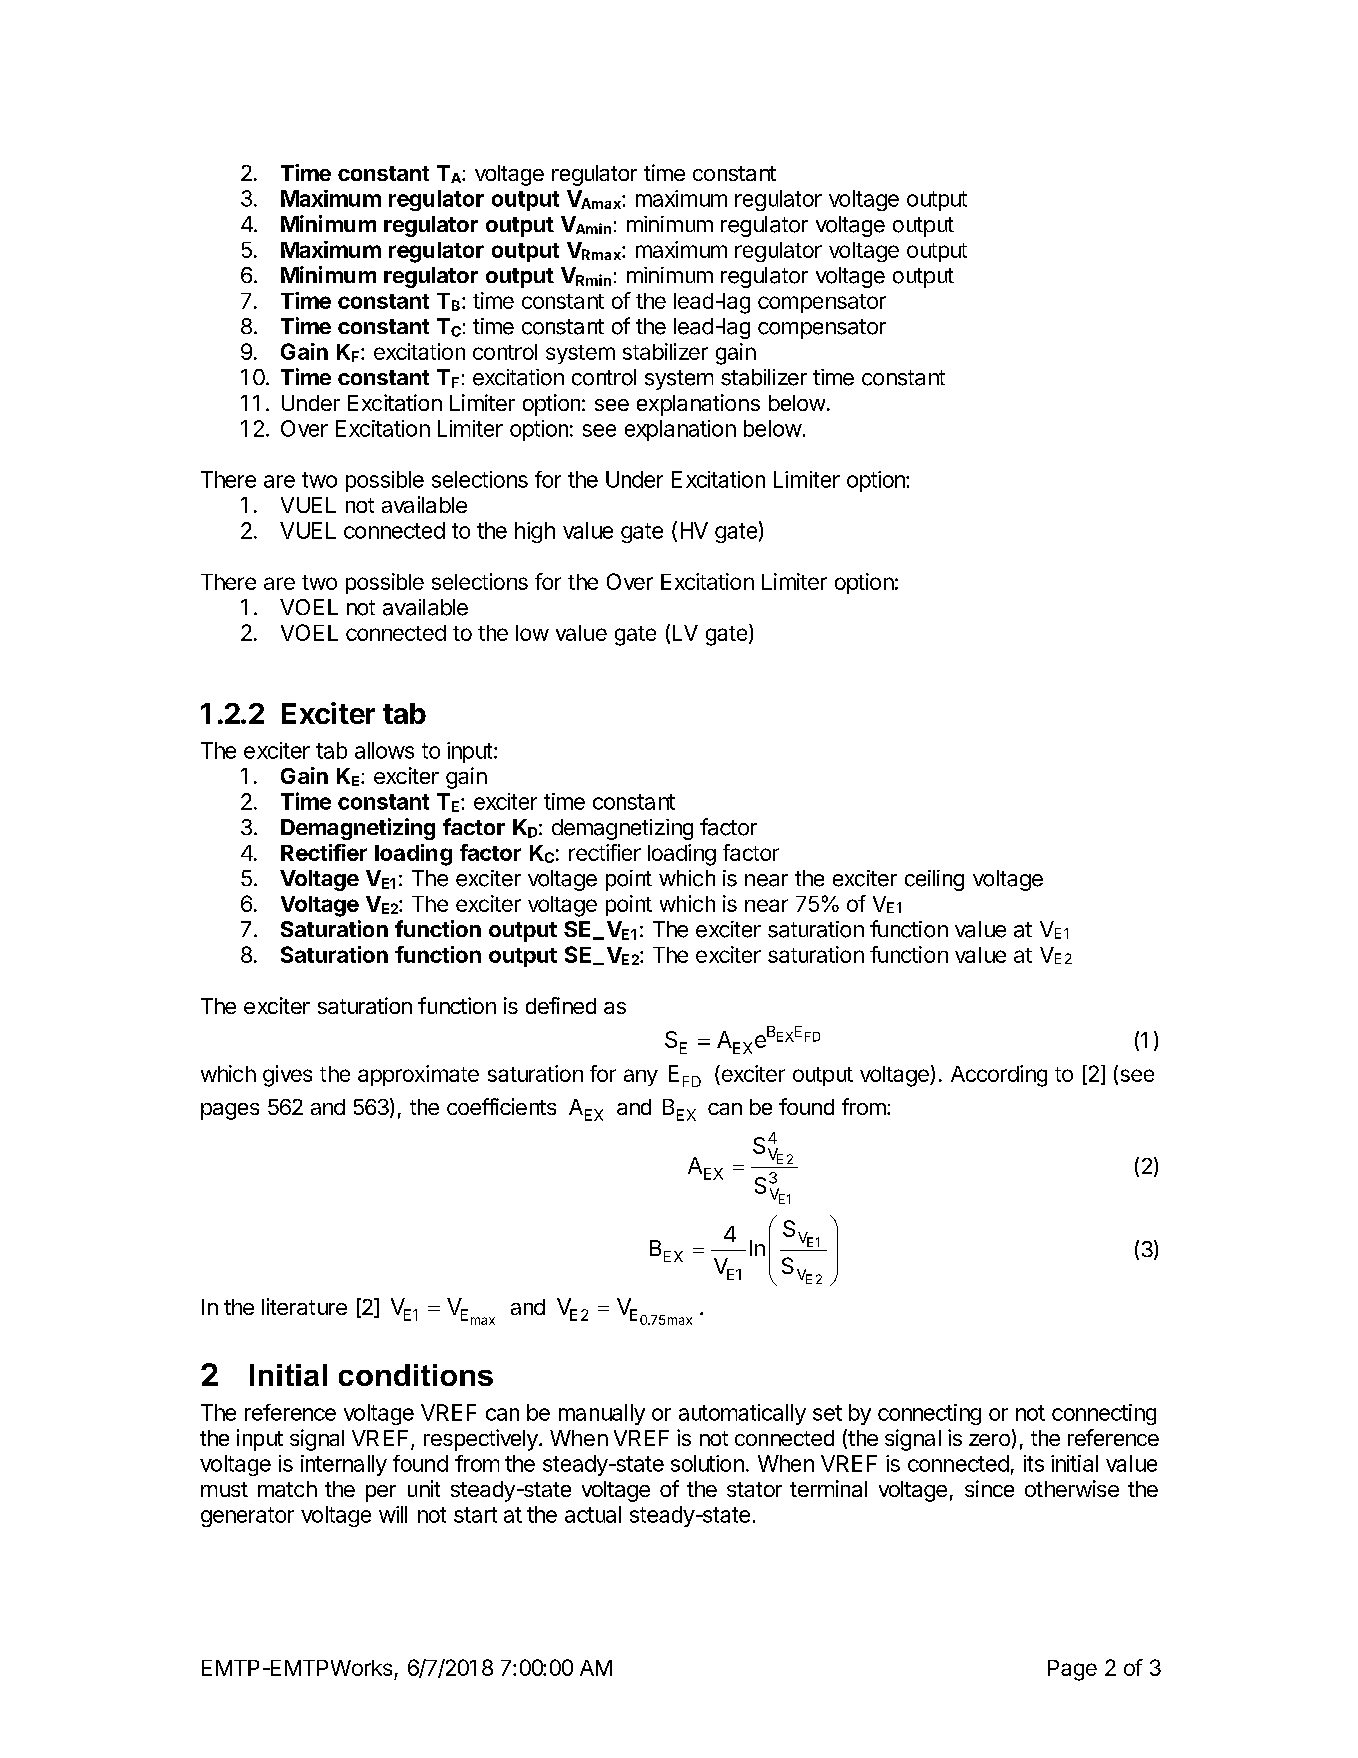  What do you see at coordinates (287, 1489) in the screenshot?
I see `match` at bounding box center [287, 1489].
